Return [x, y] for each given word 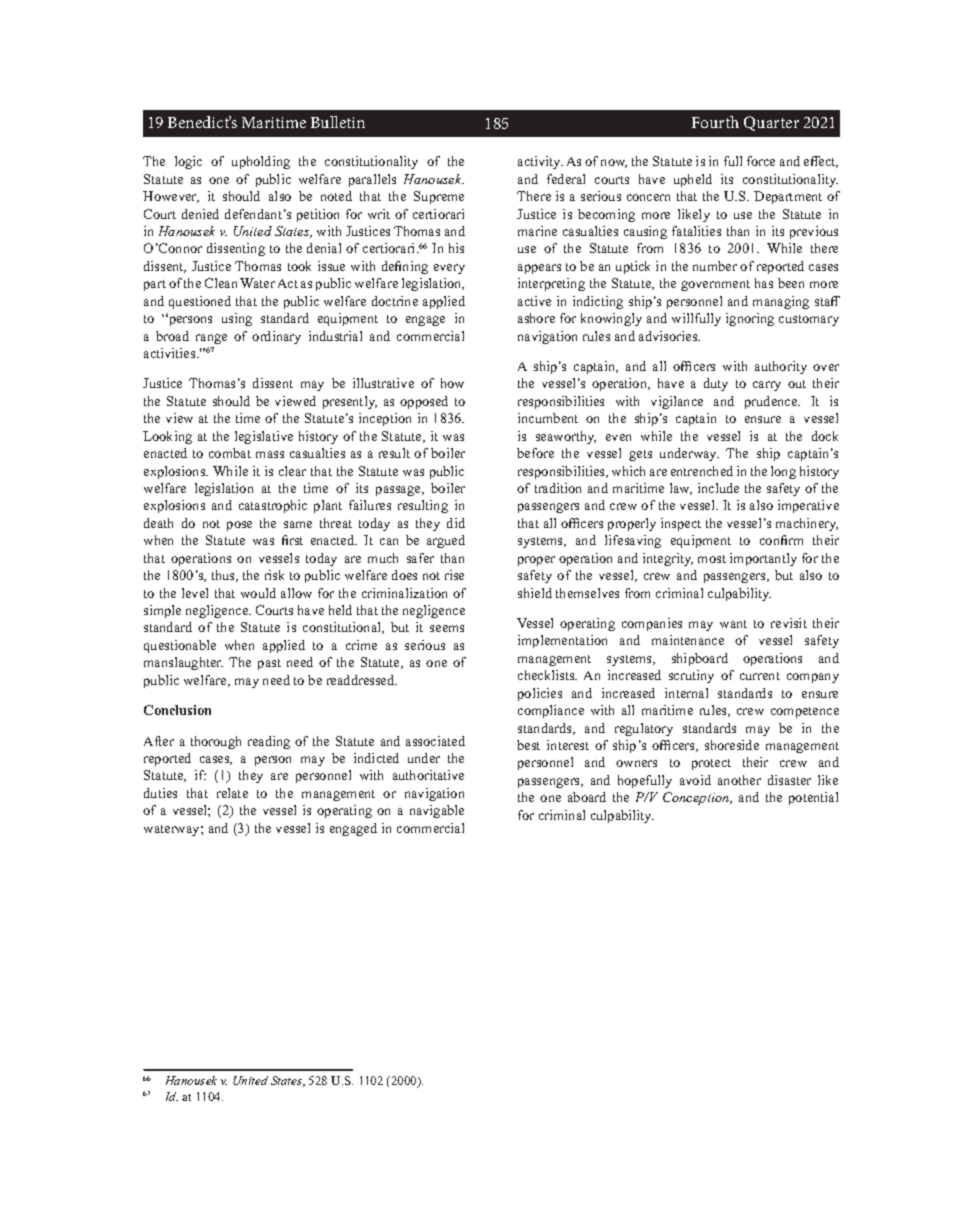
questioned [200, 302]
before [535, 453]
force [761, 161]
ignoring [750, 319]
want [733, 624]
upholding [261, 162]
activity [540, 162]
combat [230, 453]
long [783, 472]
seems [447, 628]
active [534, 301]
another [739, 780]
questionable [180, 646]
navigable [437, 811]
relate [232, 793]
